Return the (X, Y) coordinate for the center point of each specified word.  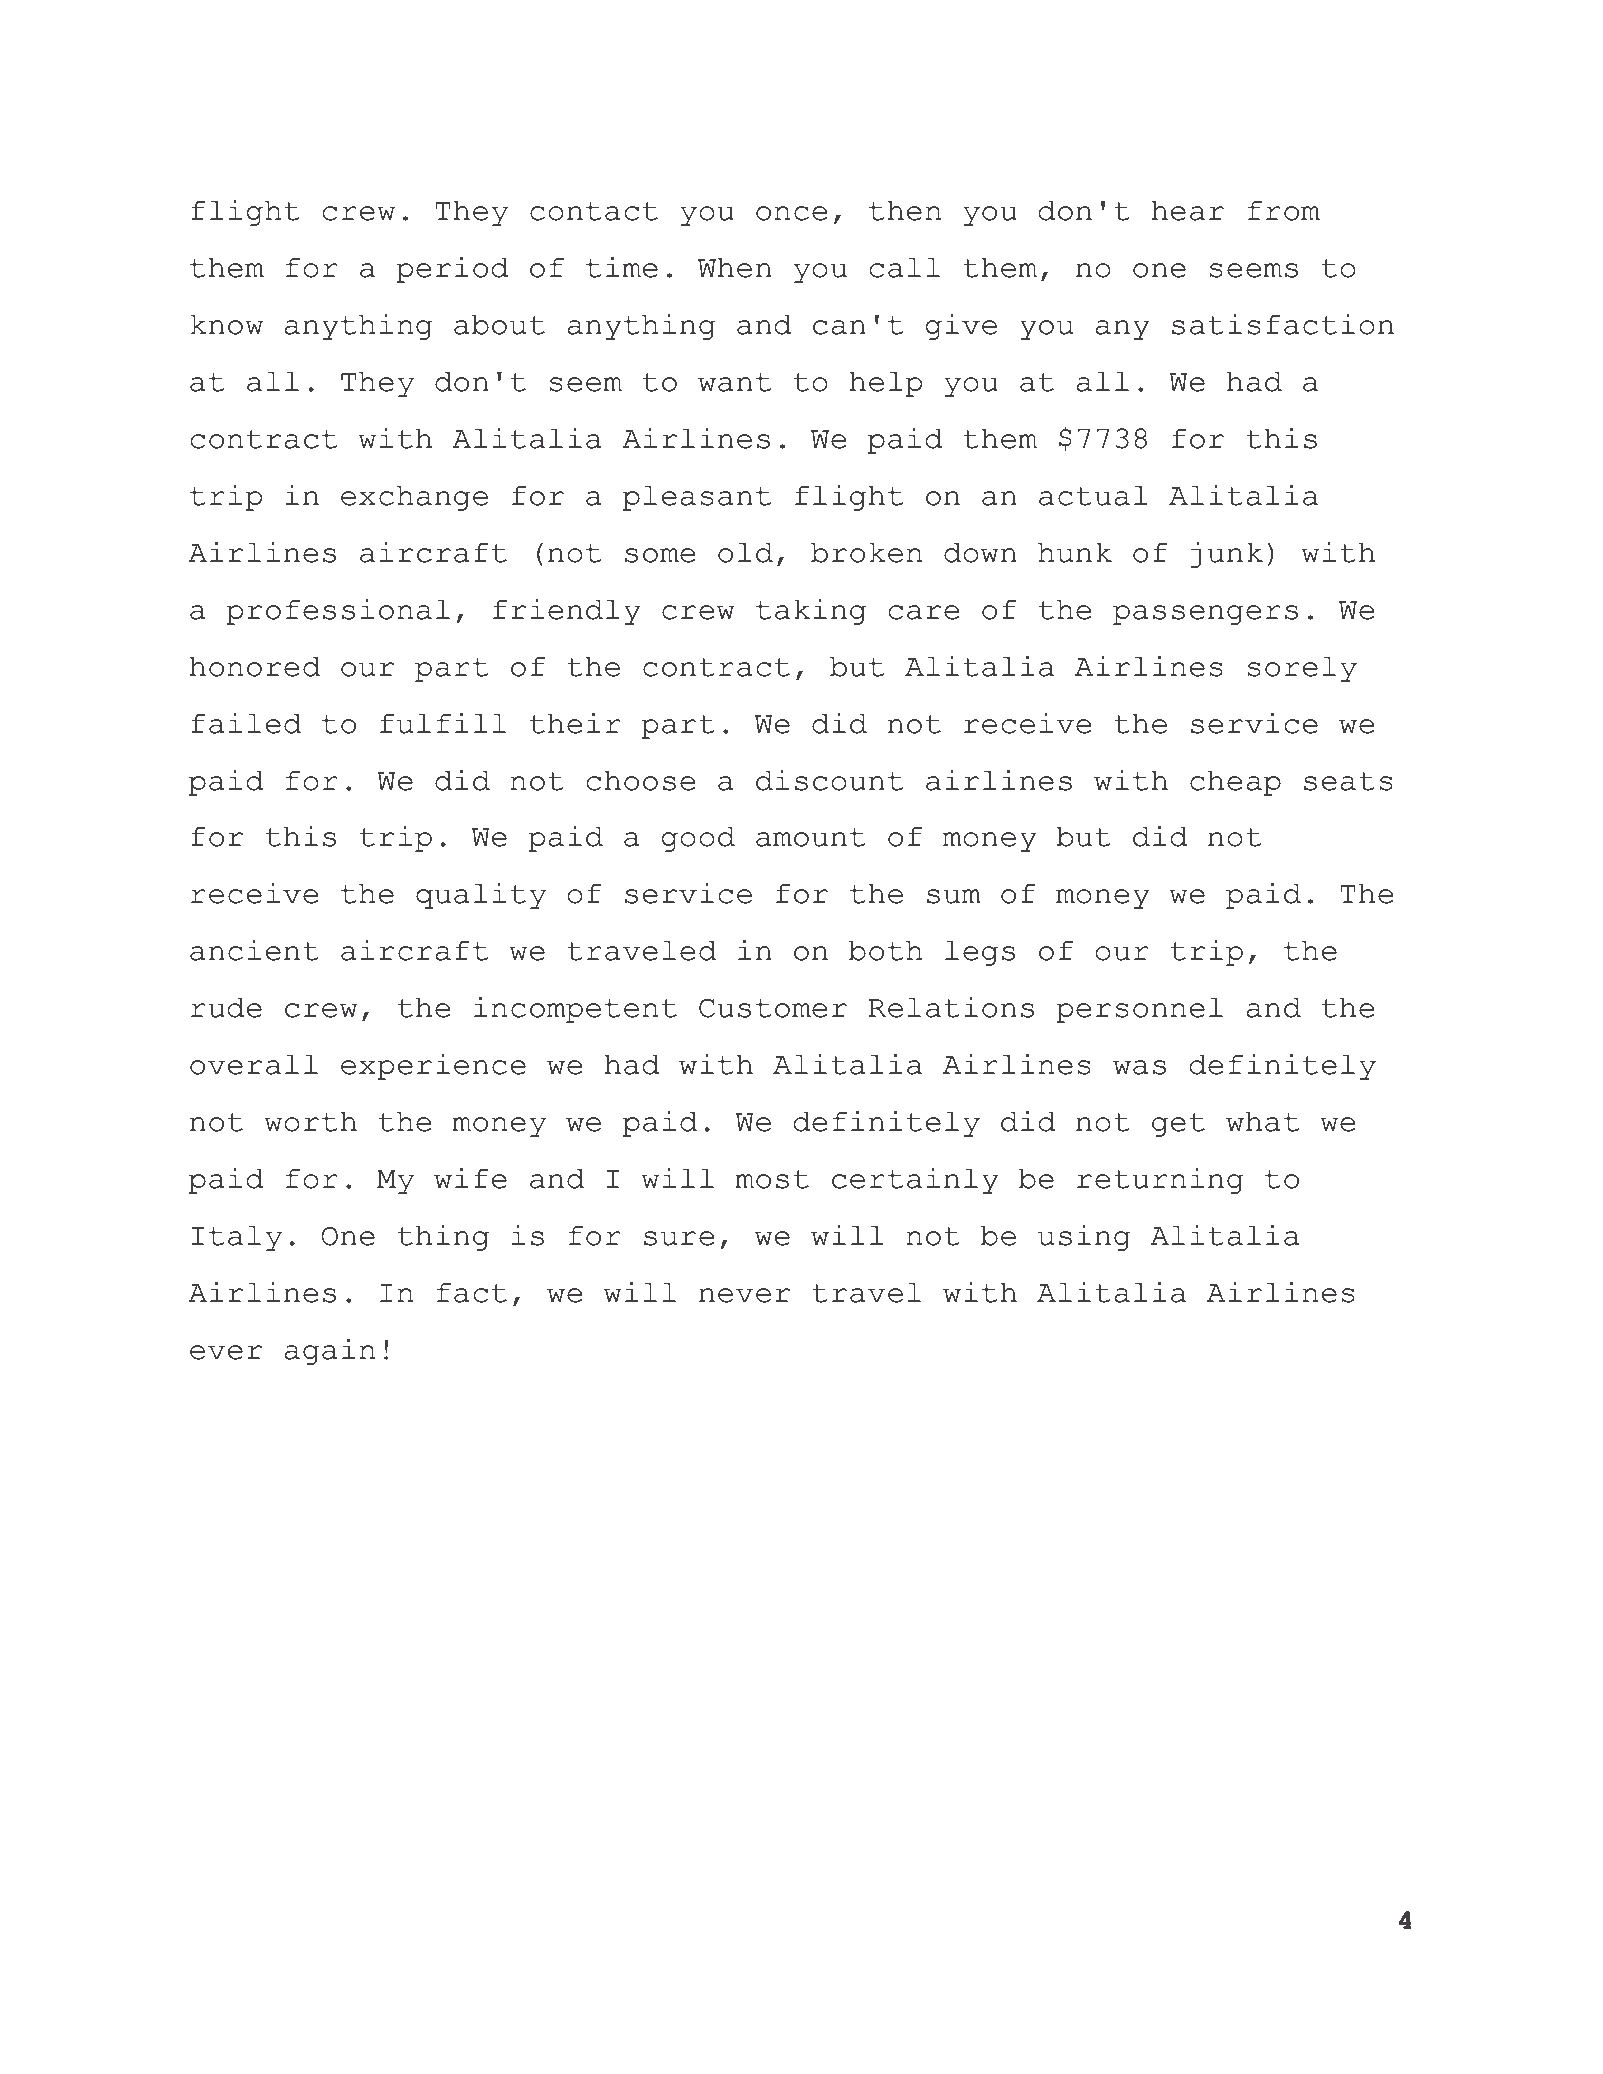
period (452, 270)
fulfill (443, 723)
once (791, 213)
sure (679, 1238)
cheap (1235, 783)
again (329, 1352)
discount (829, 780)
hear (1187, 211)
